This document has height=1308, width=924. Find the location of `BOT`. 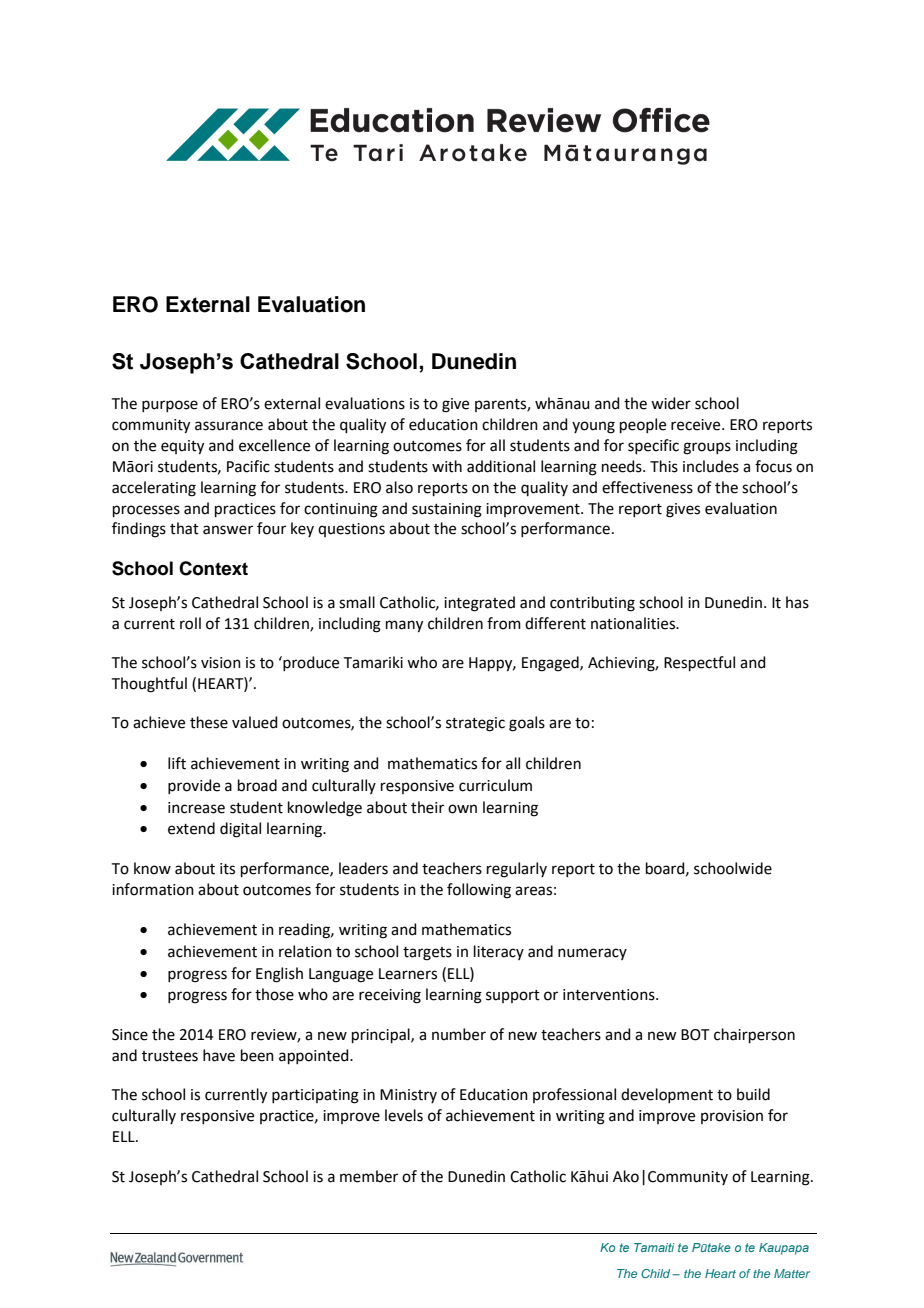

BOT is located at coordinates (695, 1035).
